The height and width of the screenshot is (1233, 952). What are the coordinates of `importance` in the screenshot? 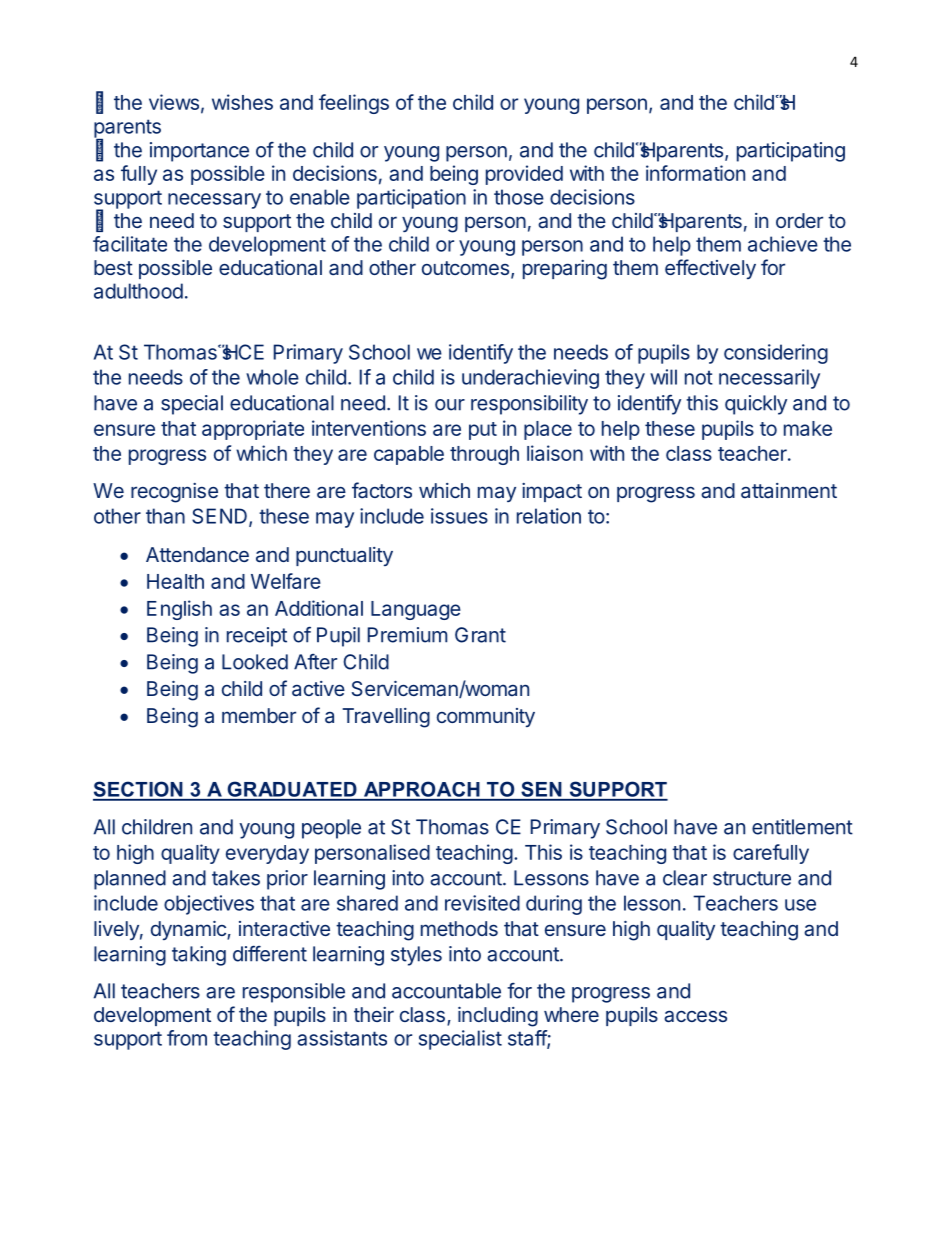 It's located at (199, 152).
